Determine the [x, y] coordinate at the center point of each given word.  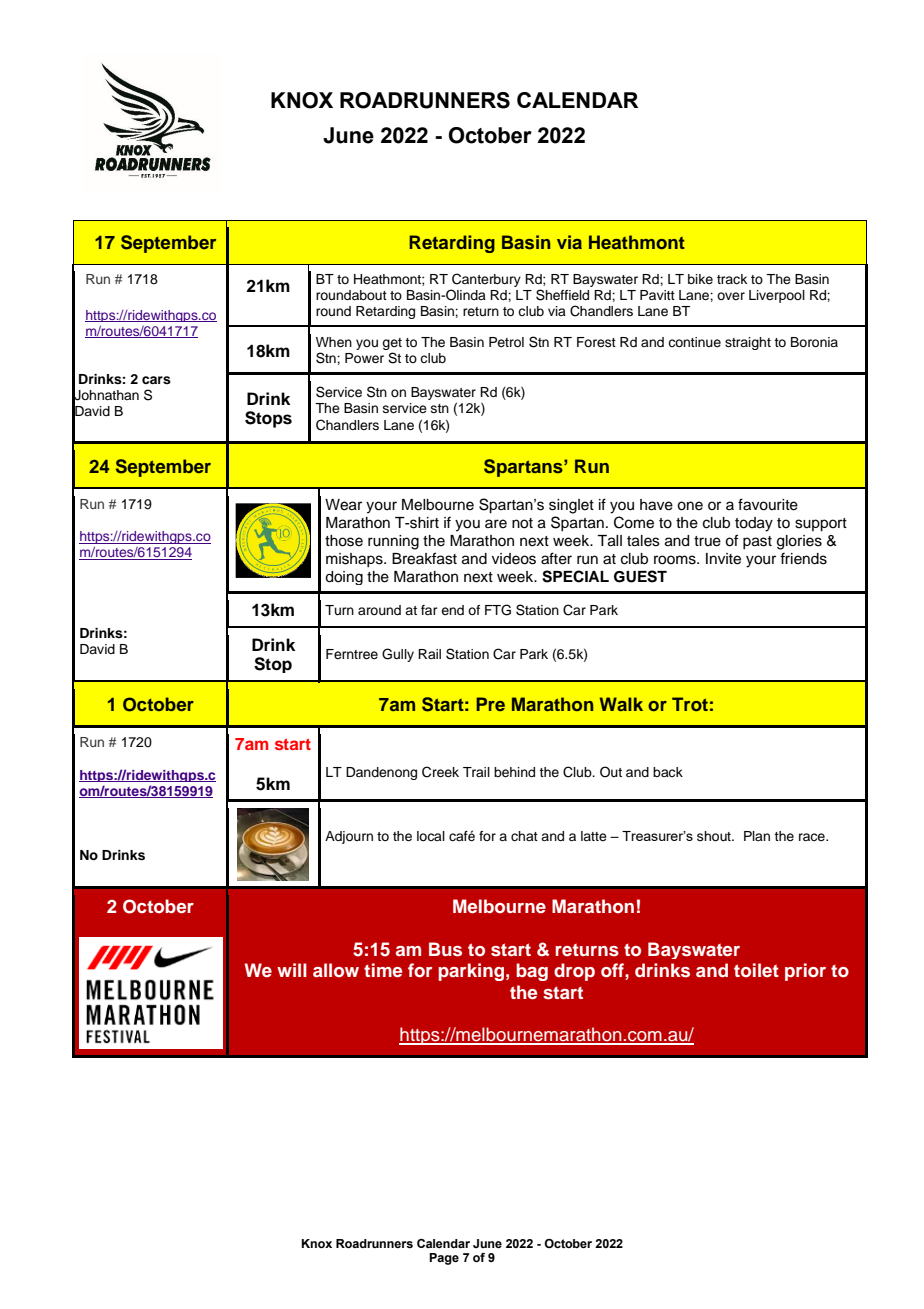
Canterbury [485, 281]
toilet [756, 970]
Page [444, 1259]
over [731, 296]
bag [532, 972]
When [334, 342]
